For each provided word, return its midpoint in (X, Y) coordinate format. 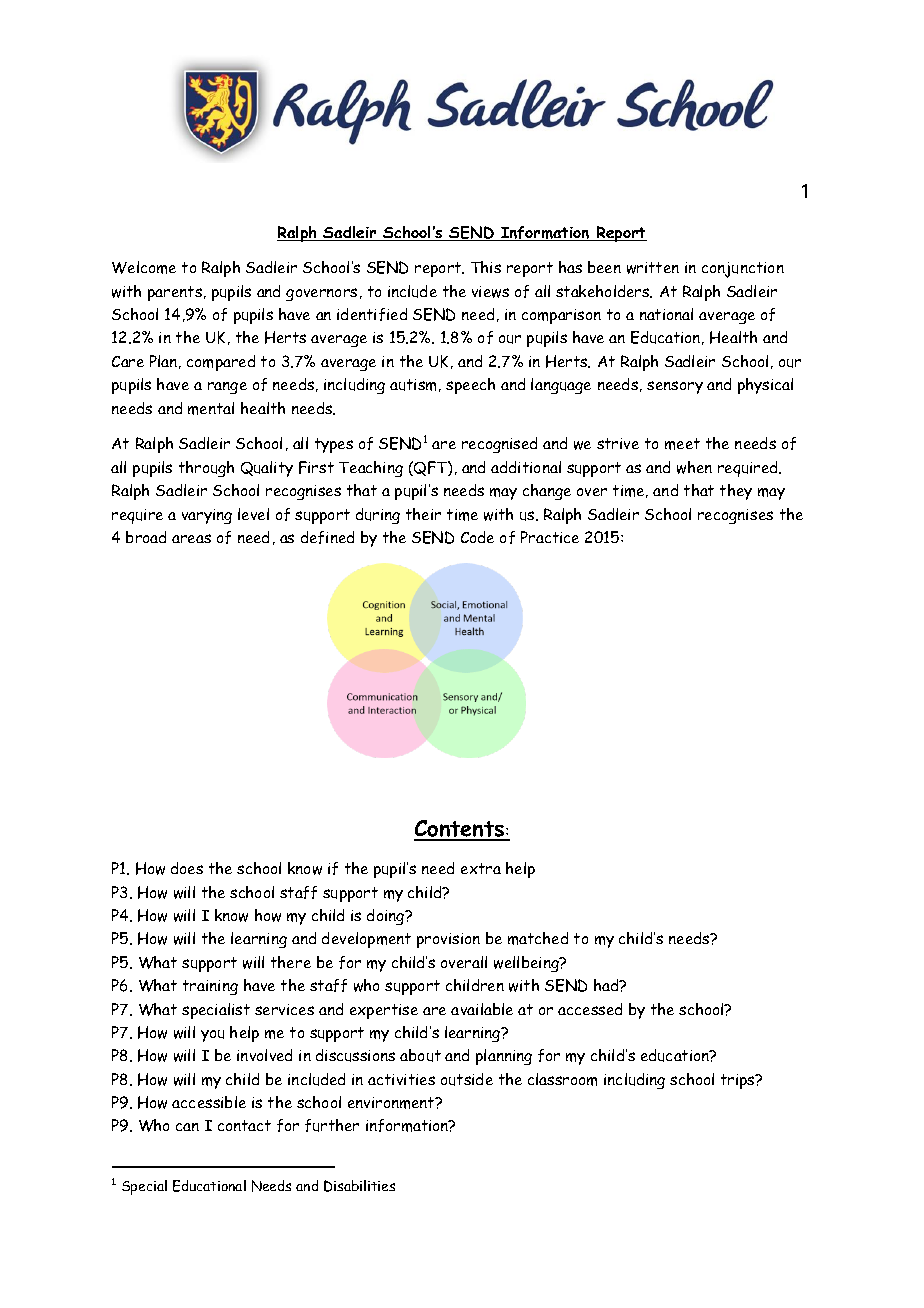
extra (481, 868)
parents (176, 293)
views (490, 292)
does (187, 868)
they (736, 492)
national (666, 314)
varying (207, 516)
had (607, 985)
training (210, 987)
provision (448, 940)
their (423, 514)
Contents (460, 830)
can (187, 1127)
